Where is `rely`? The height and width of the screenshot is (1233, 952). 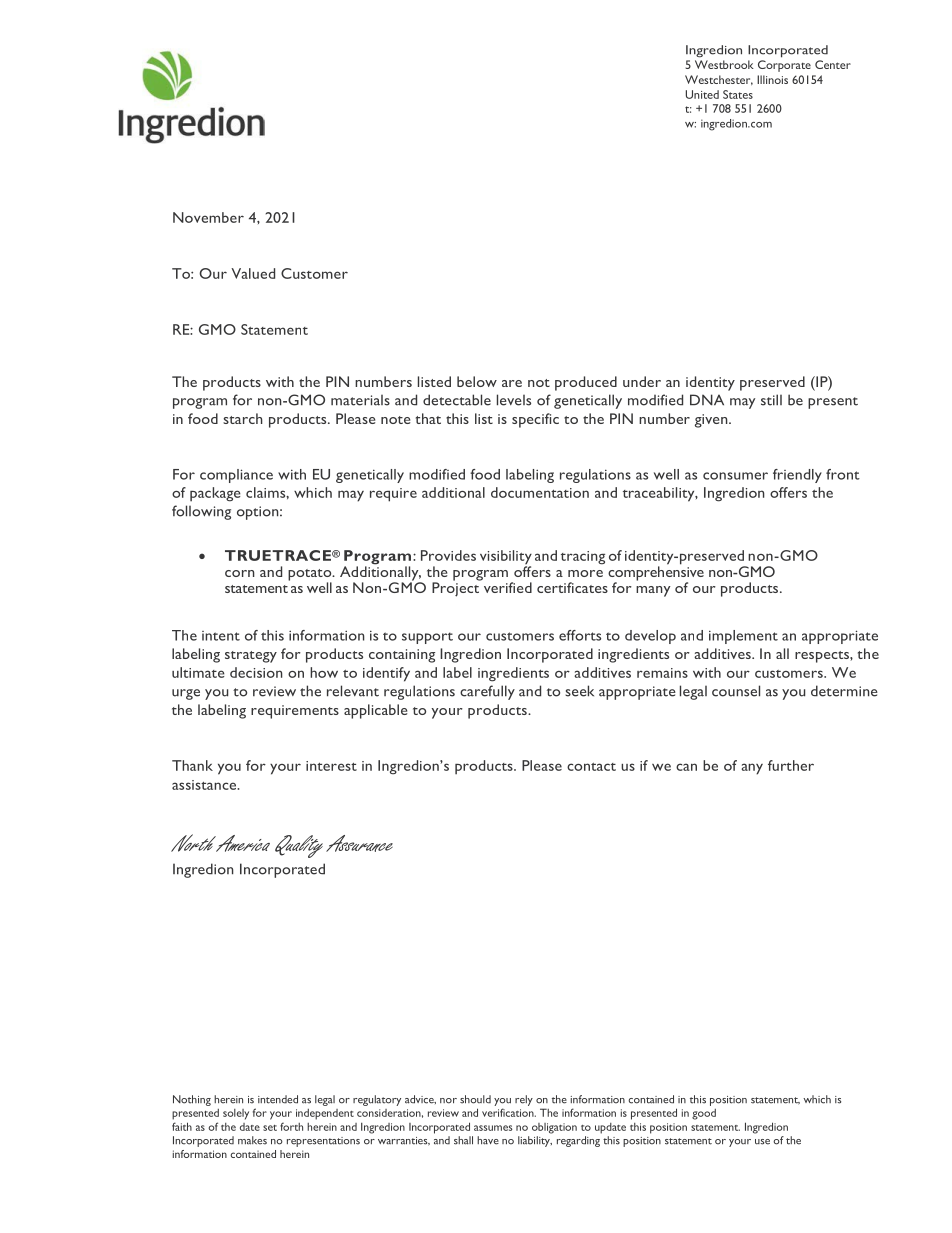 rely is located at coordinates (524, 1100).
